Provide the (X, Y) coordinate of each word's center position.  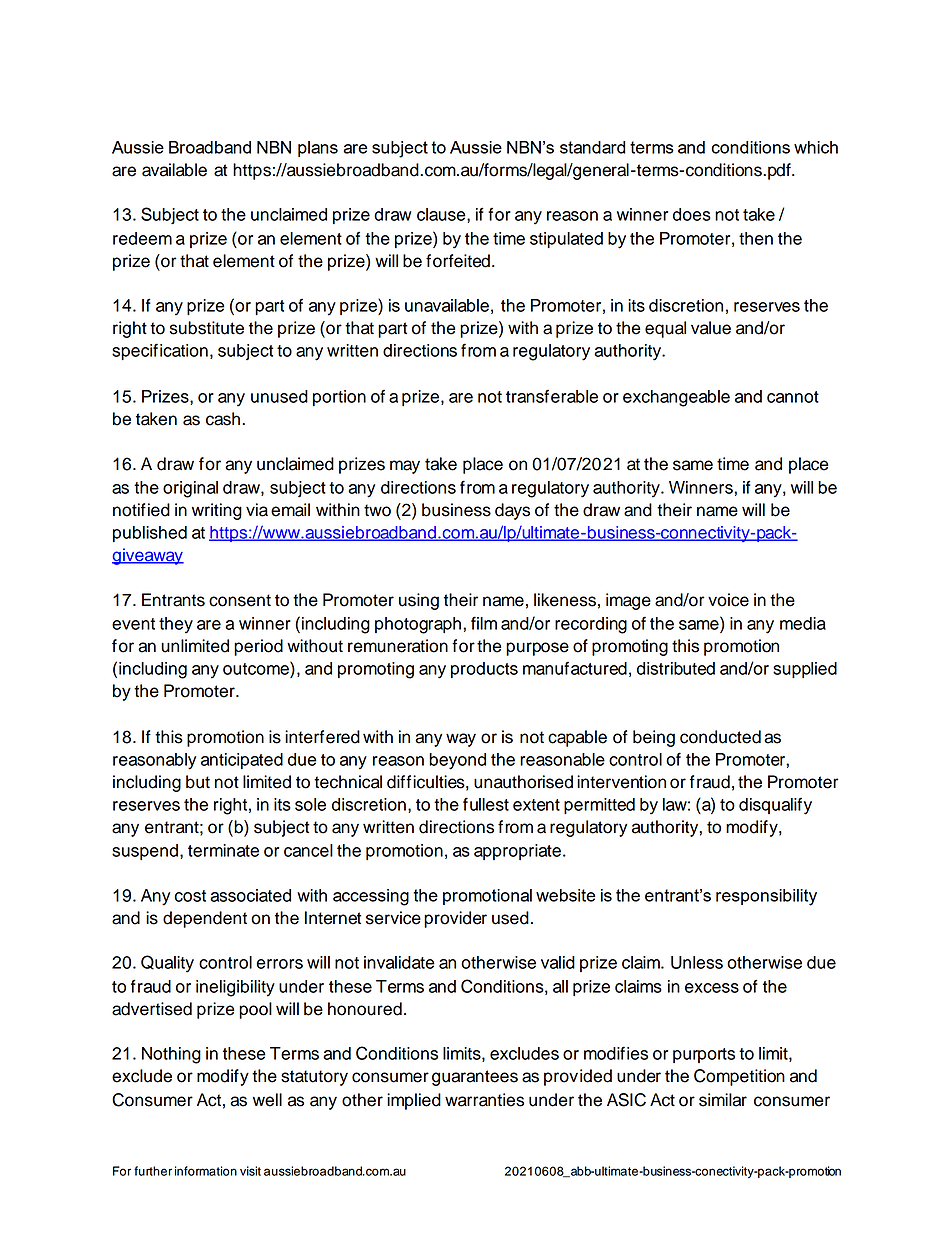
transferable (552, 396)
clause (442, 214)
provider (455, 919)
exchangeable (676, 398)
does (692, 214)
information (206, 1171)
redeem (142, 238)
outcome (257, 668)
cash (224, 419)
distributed (676, 668)
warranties (484, 1100)
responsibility (766, 897)
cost (190, 896)
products (484, 670)
